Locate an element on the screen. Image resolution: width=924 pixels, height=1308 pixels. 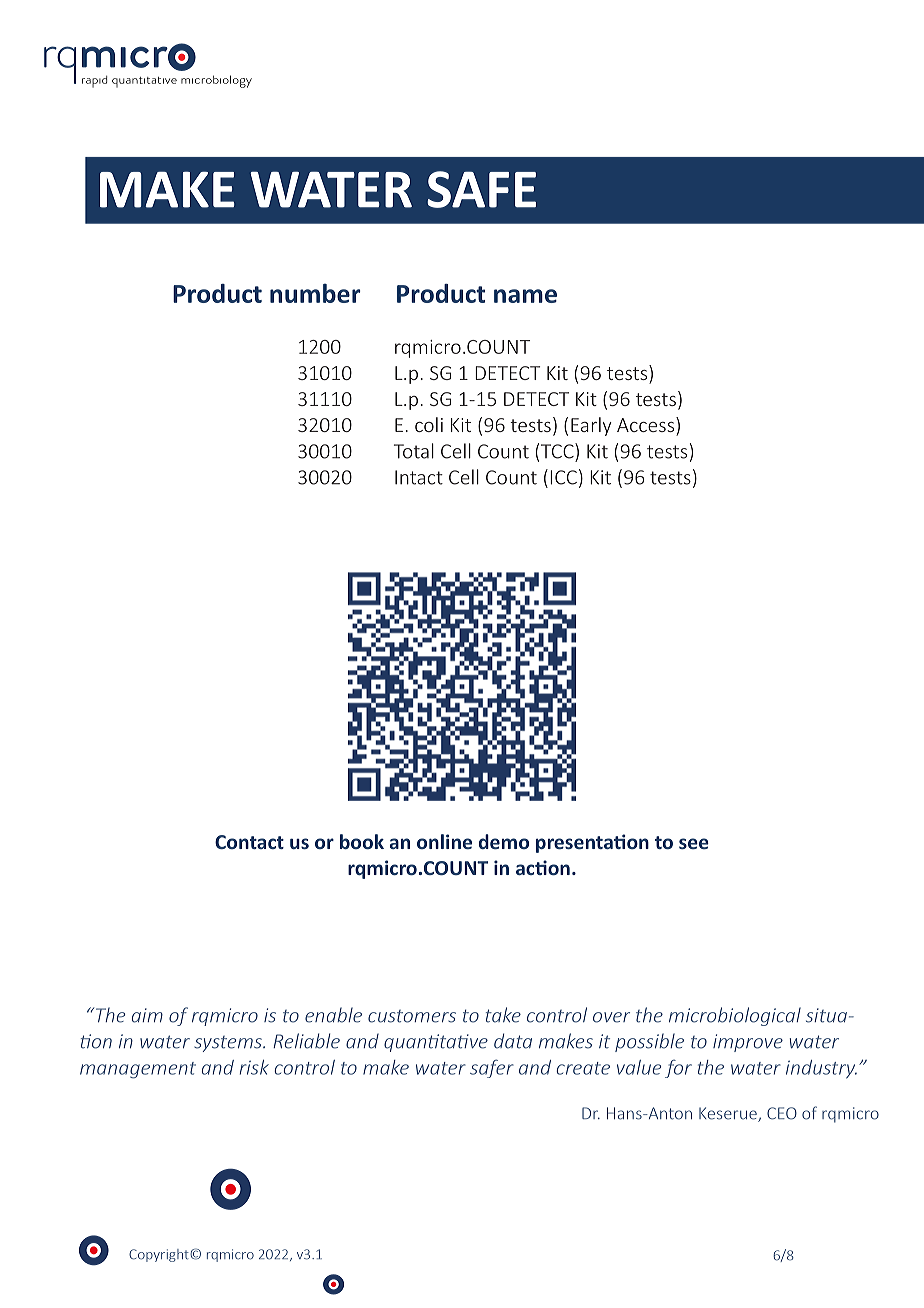
Contact is located at coordinates (249, 842).
